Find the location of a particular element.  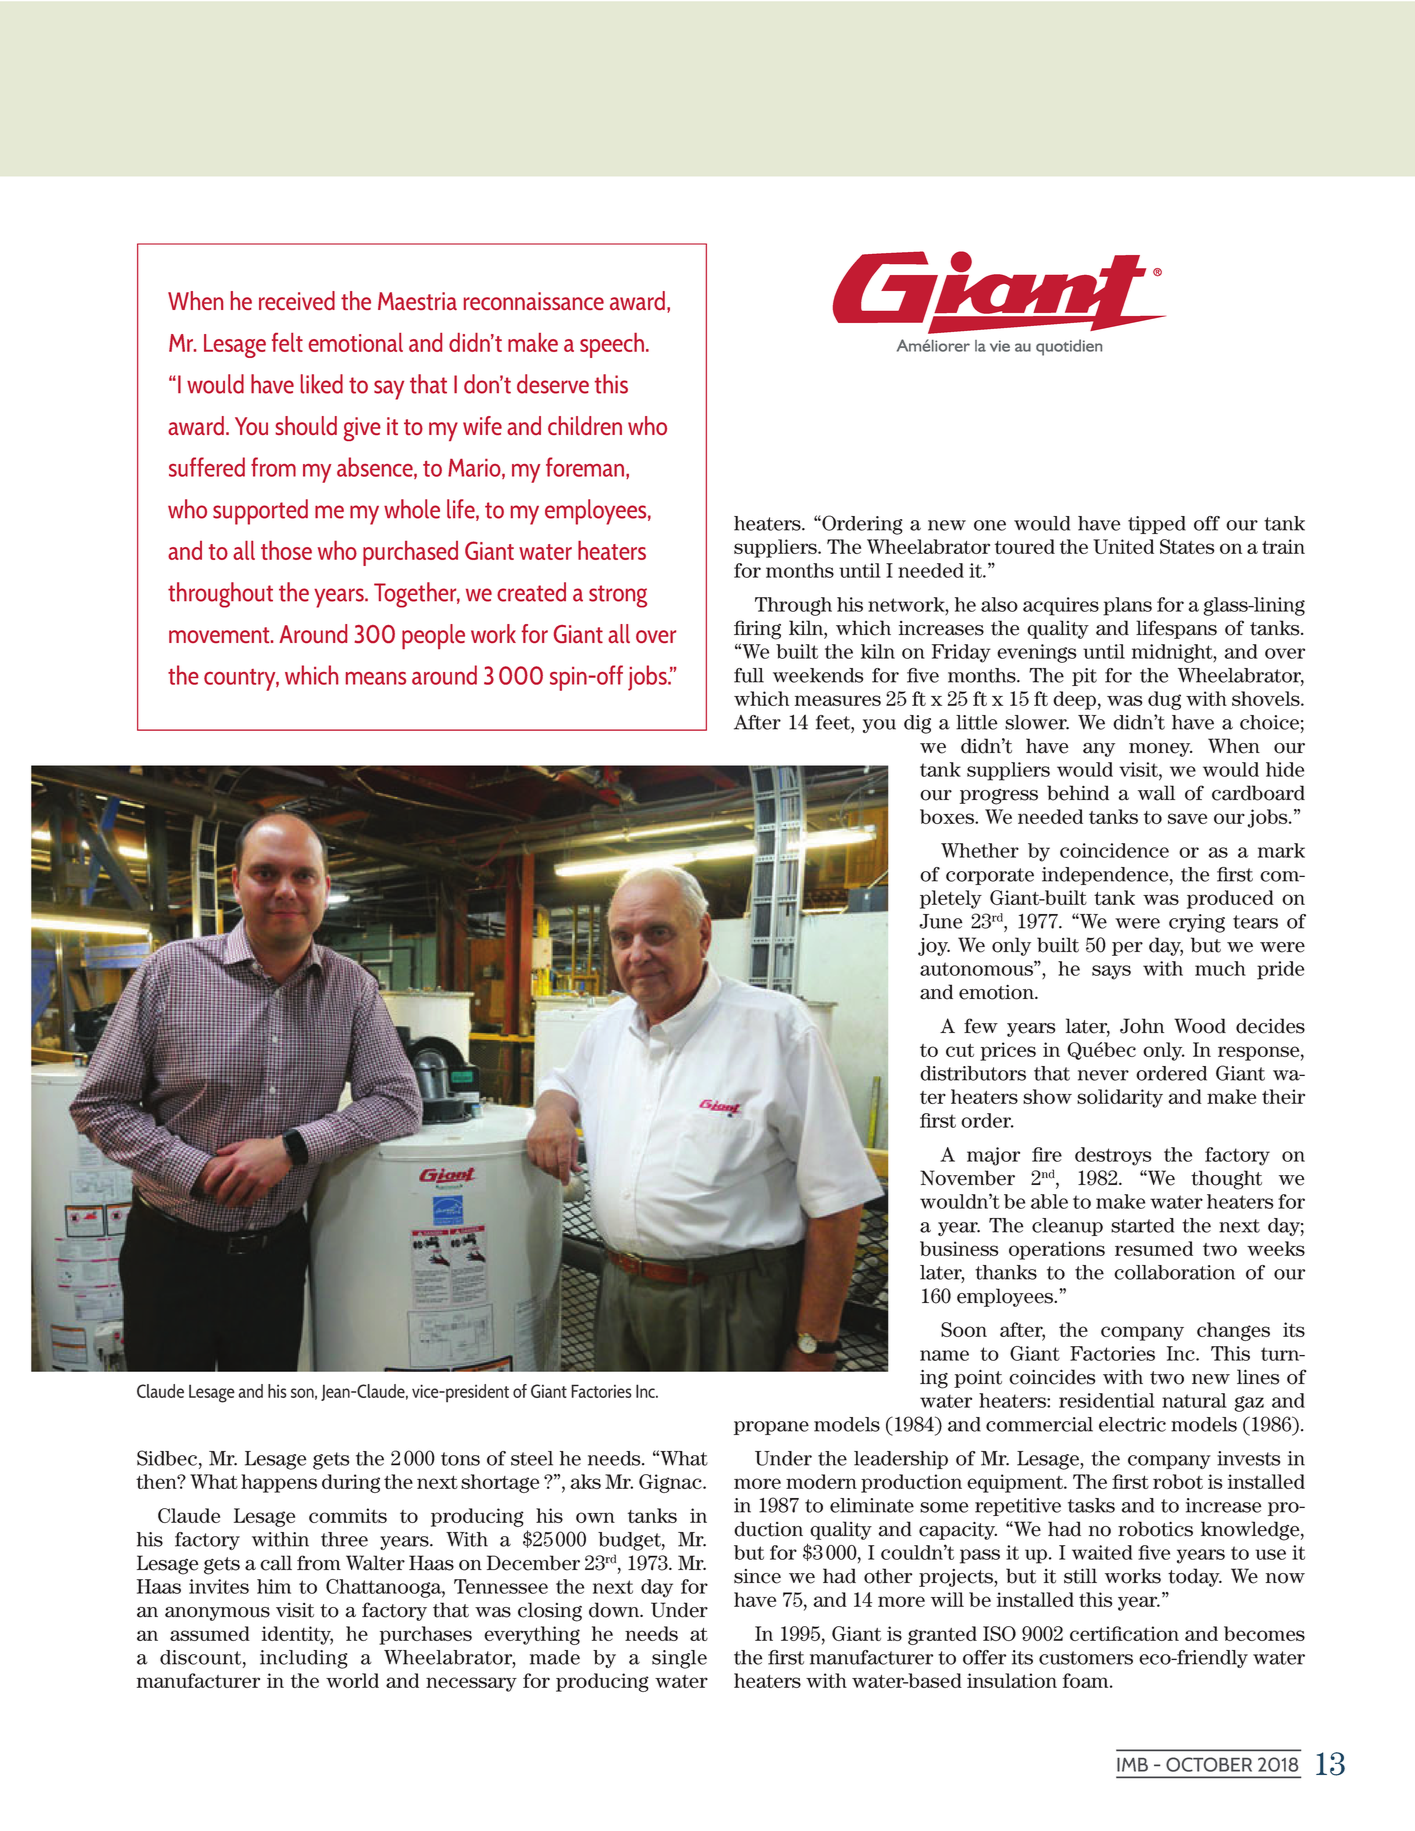

business is located at coordinates (959, 1248).
